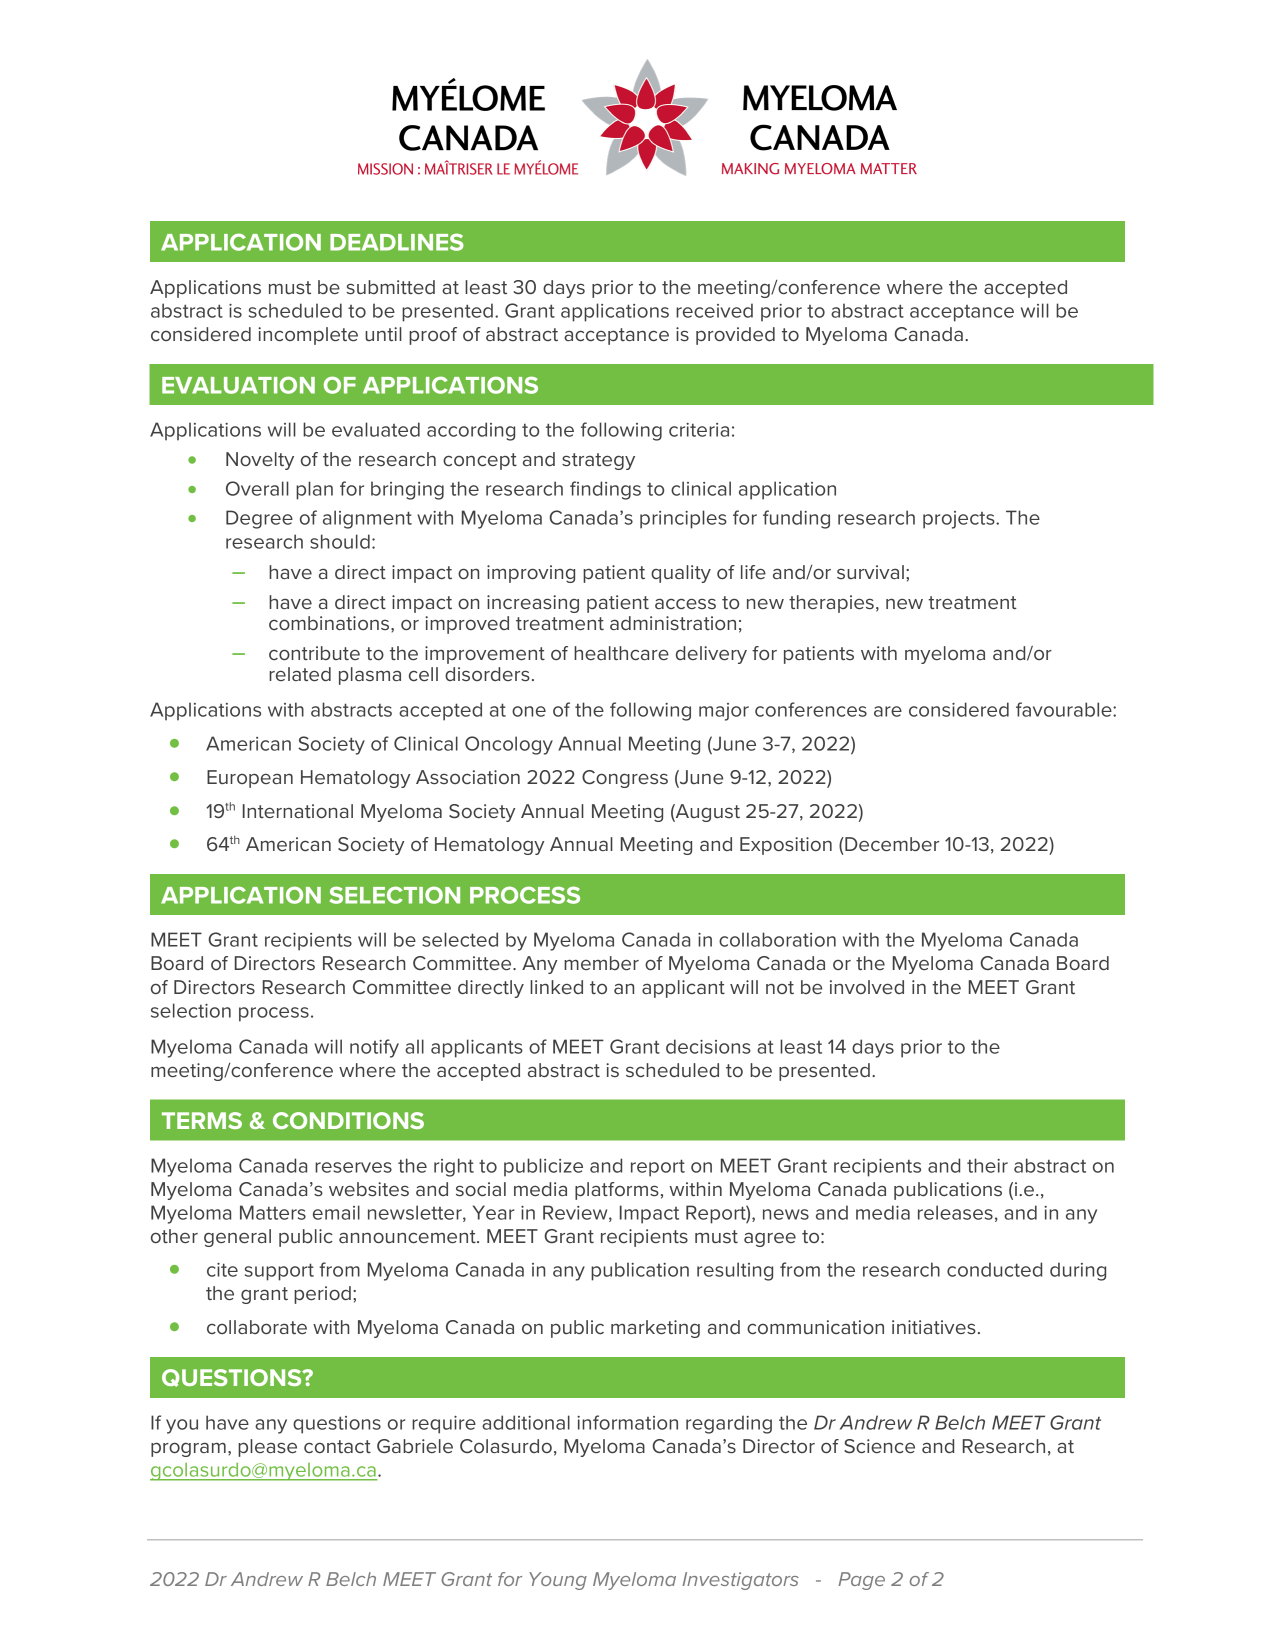 This screenshot has height=1649, width=1275. I want to click on incomplete, so click(308, 336).
